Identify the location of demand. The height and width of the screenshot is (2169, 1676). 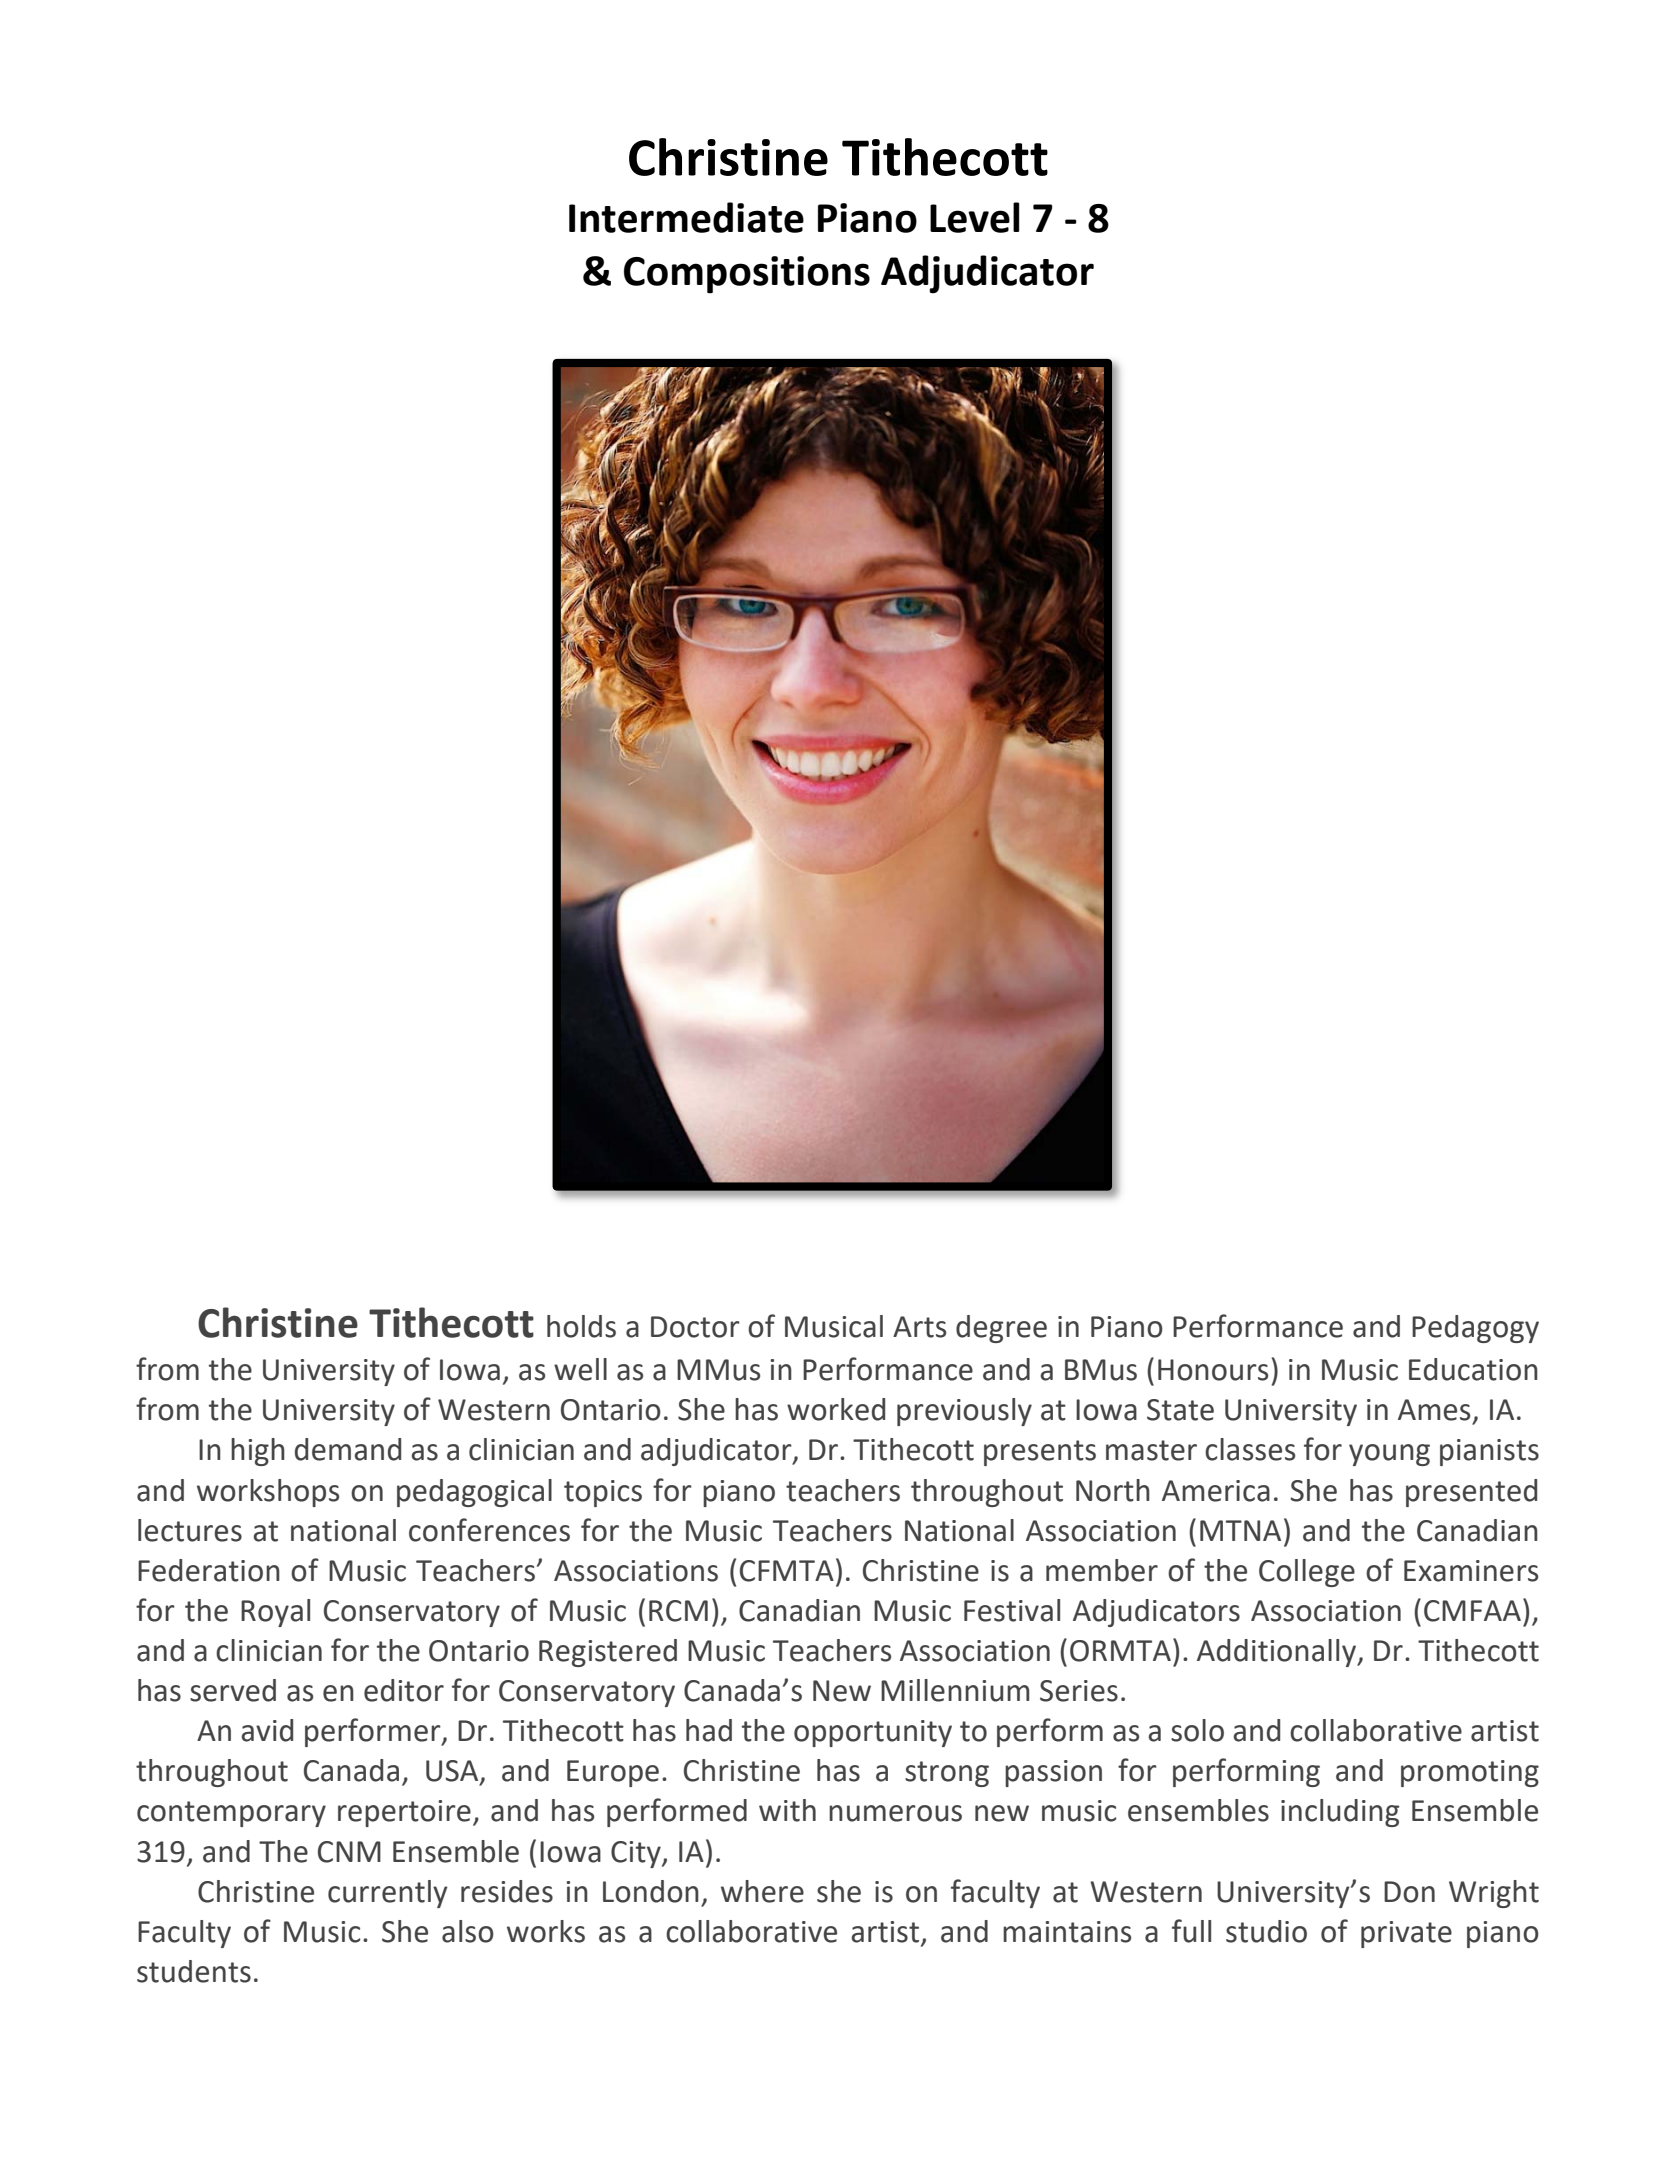
(348, 1449).
